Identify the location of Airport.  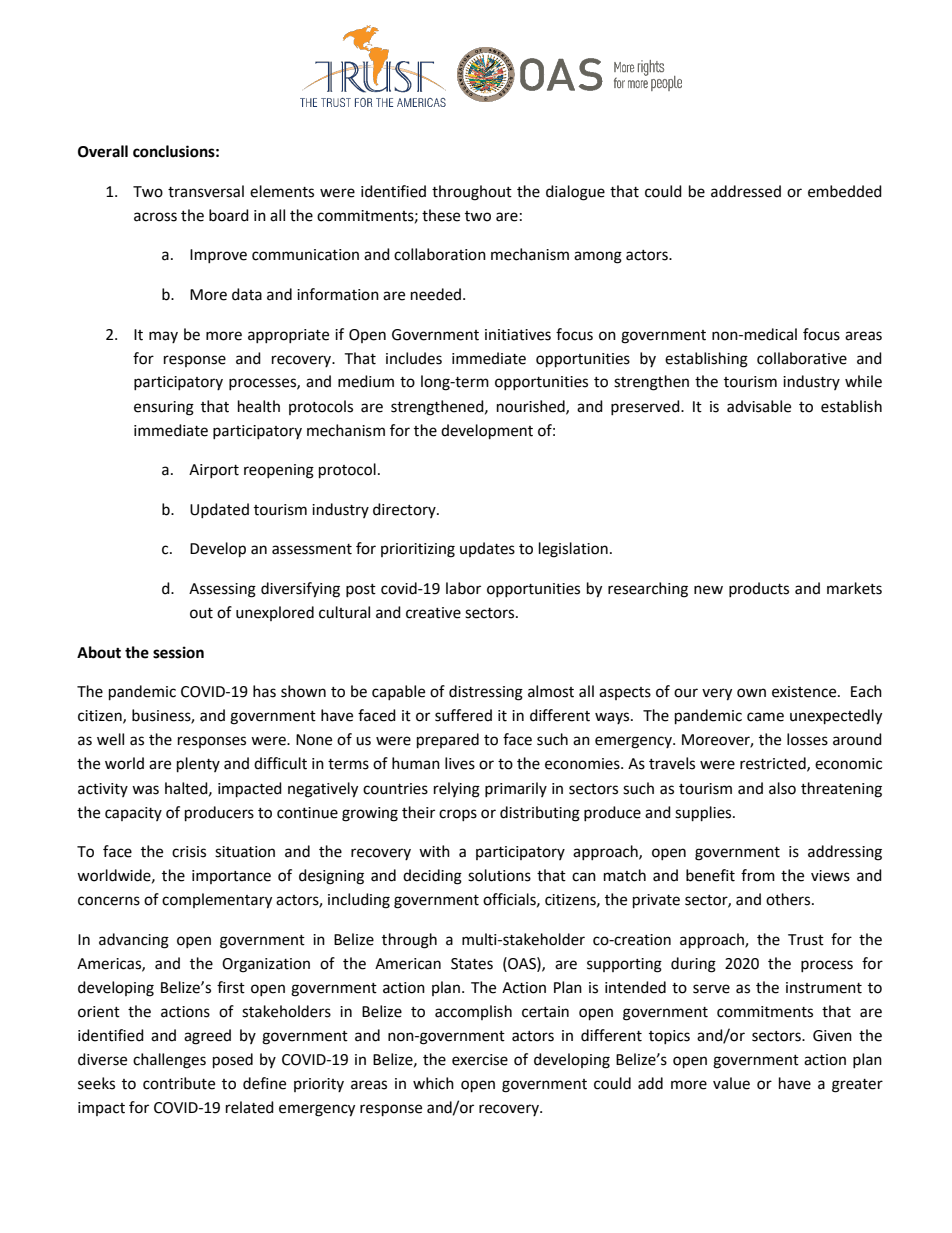
(214, 471).
